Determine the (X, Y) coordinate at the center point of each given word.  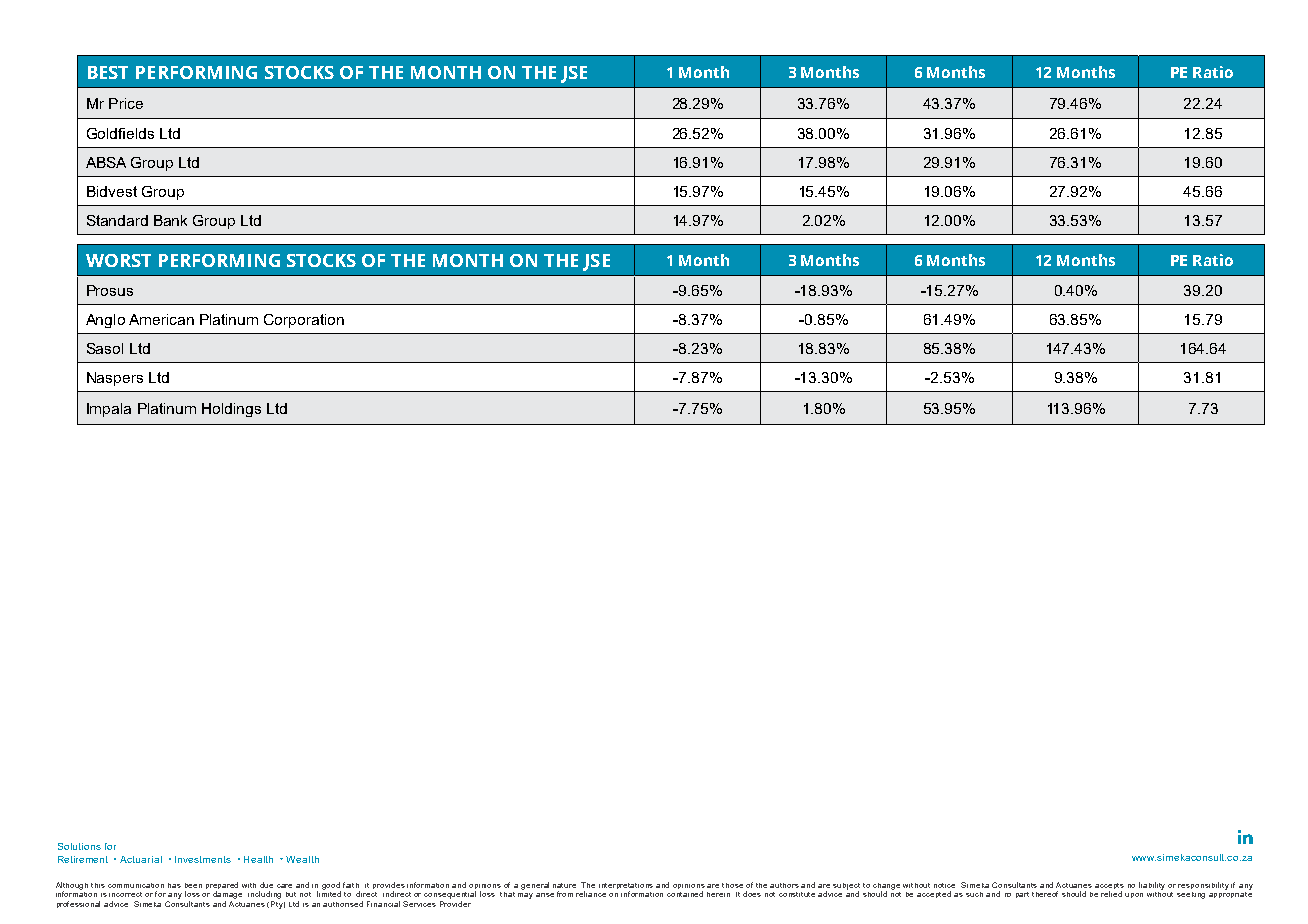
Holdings (231, 410)
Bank (170, 220)
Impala (109, 410)
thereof (1045, 894)
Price (126, 103)
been (193, 885)
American (161, 319)
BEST (108, 72)
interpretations (626, 887)
